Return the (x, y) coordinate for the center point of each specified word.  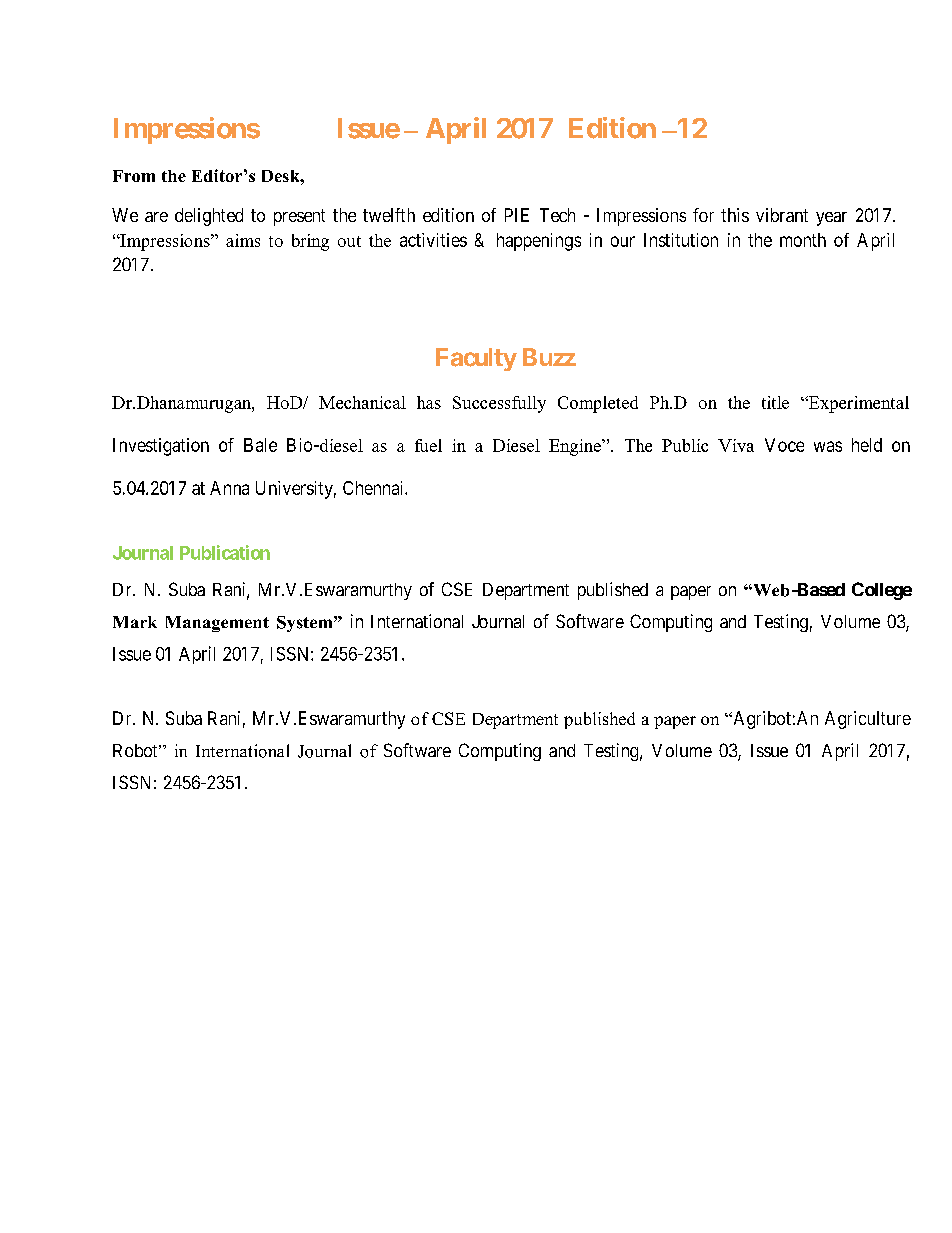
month (803, 240)
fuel (428, 445)
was (828, 446)
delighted (209, 217)
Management (217, 624)
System (306, 624)
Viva (736, 445)
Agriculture (868, 720)
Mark (135, 622)
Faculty (476, 359)
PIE (517, 215)
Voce (784, 445)
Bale (260, 445)
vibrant (782, 215)
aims (243, 240)
